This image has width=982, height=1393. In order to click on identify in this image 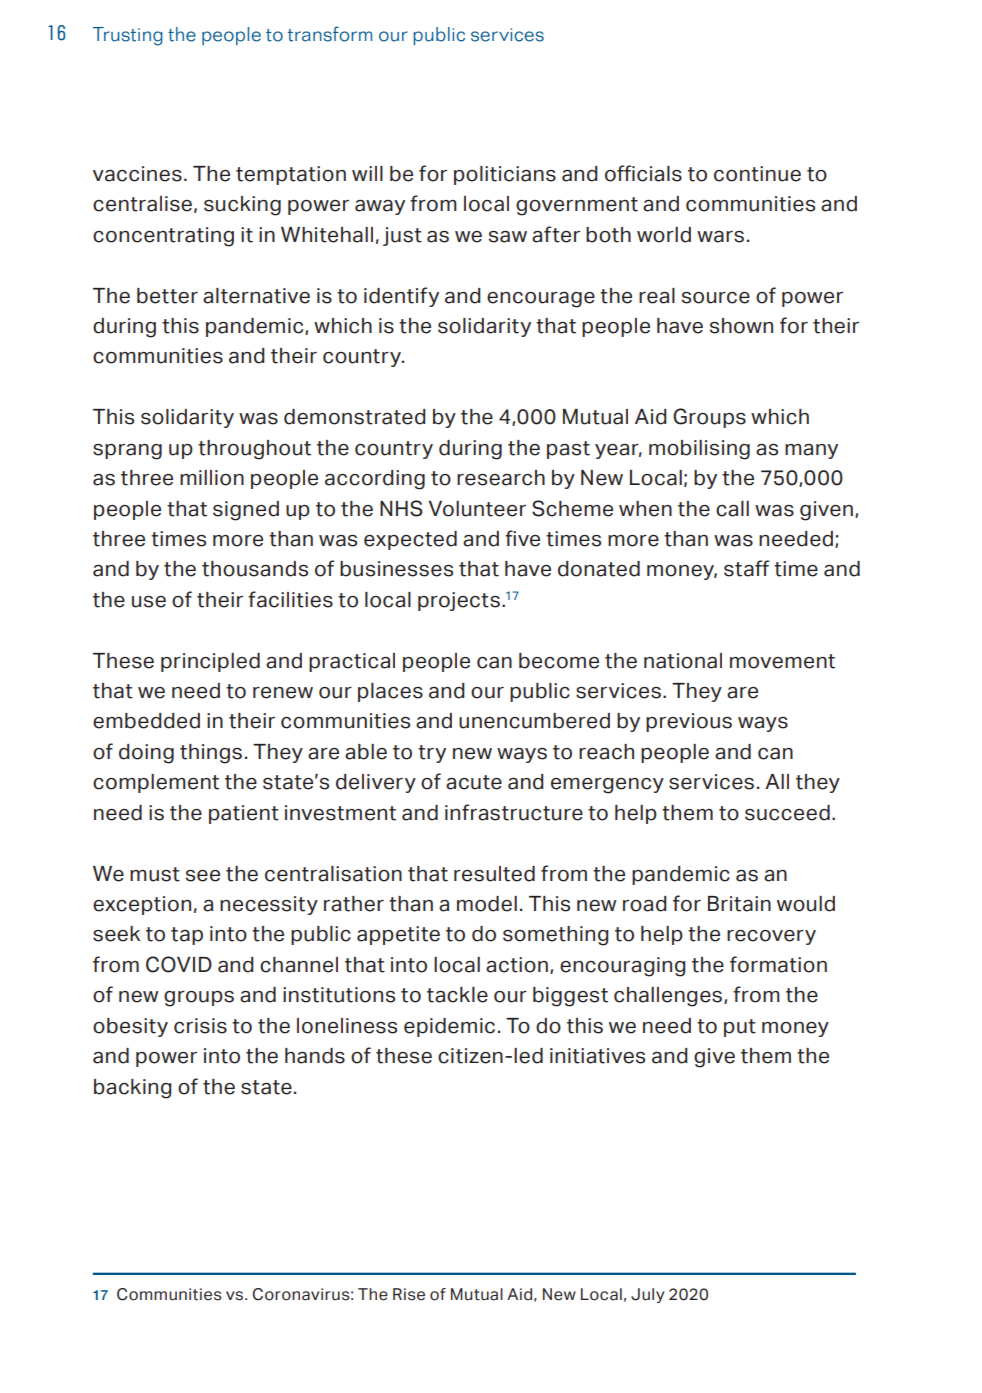, I will do `click(401, 297)`.
